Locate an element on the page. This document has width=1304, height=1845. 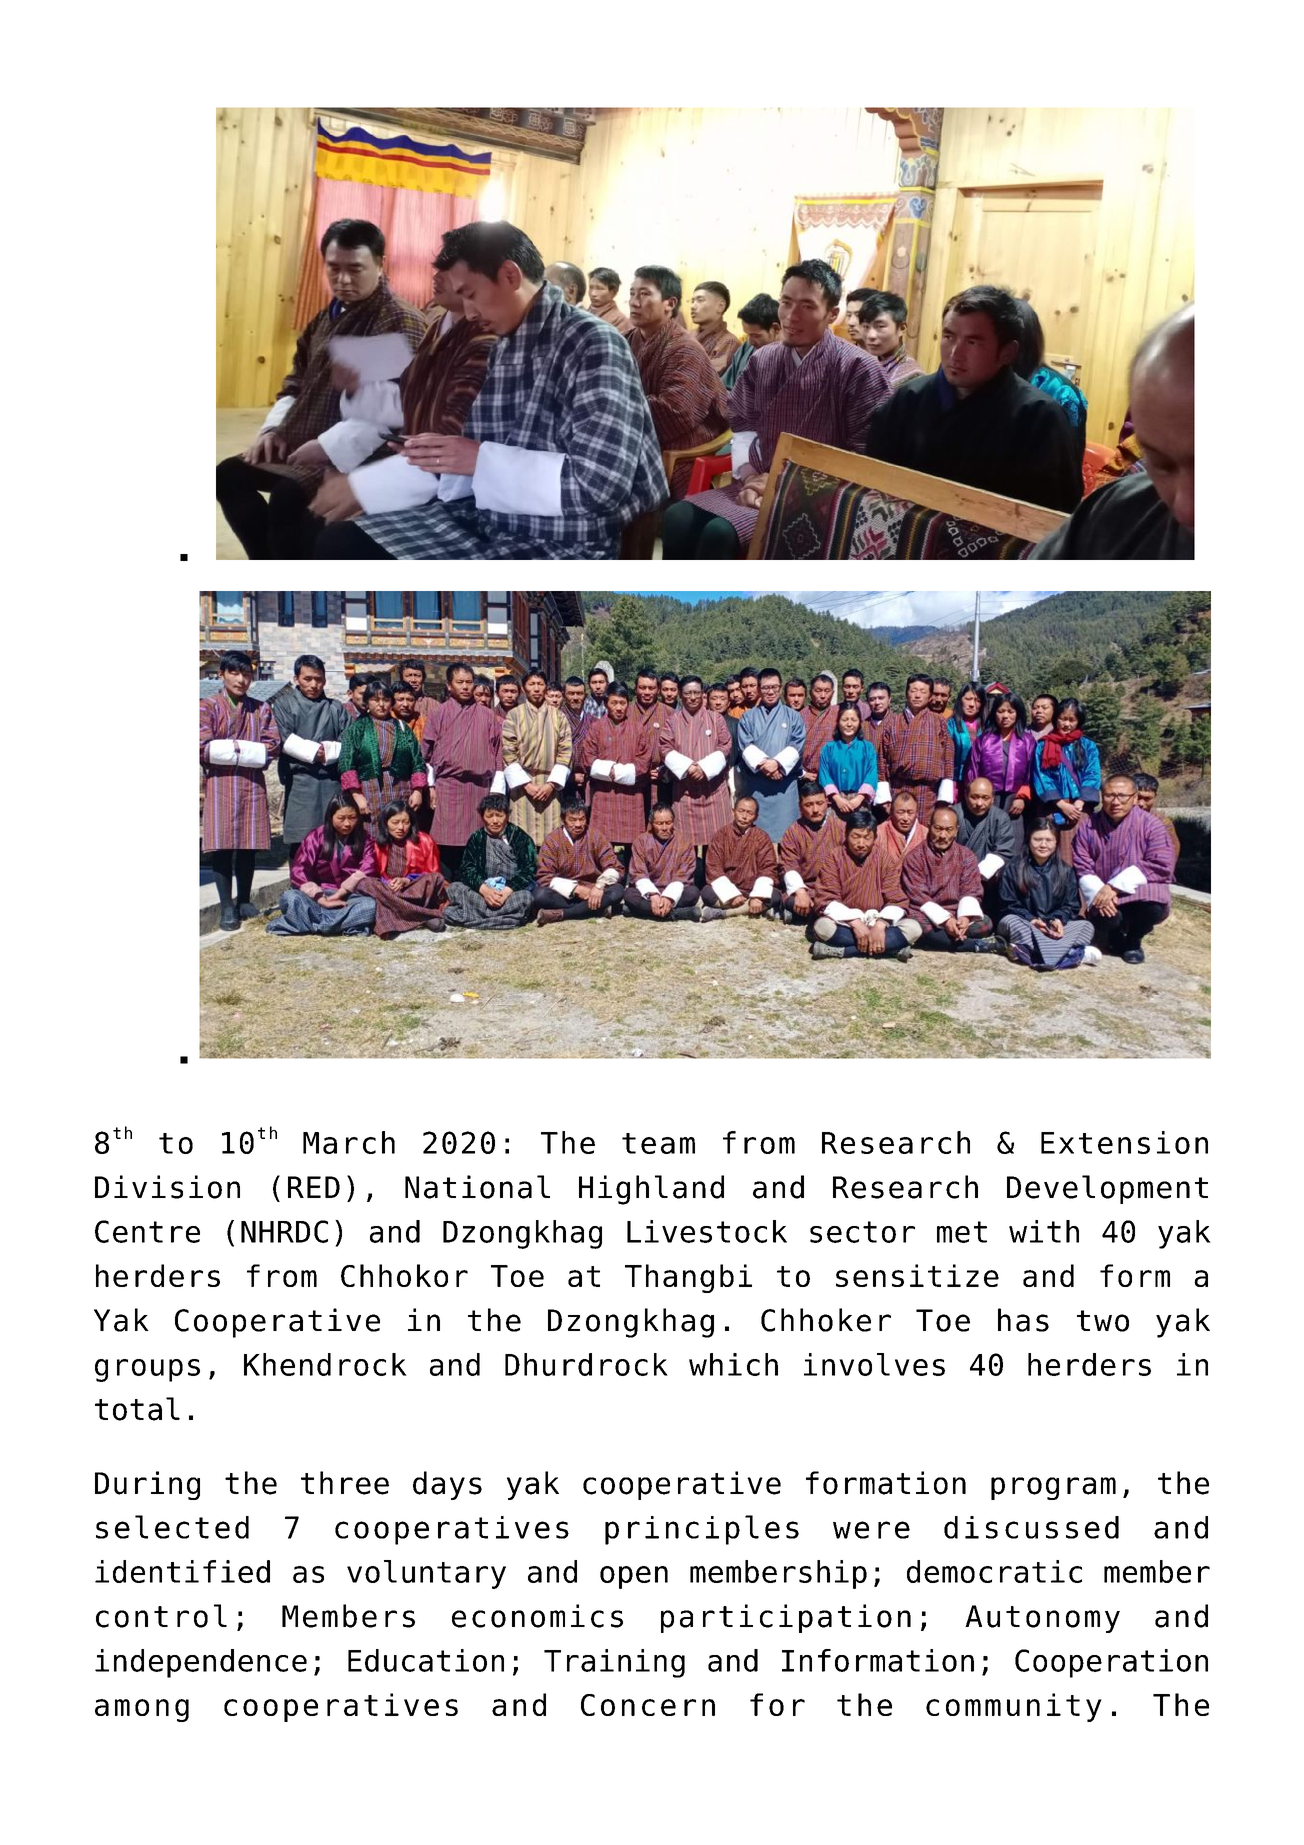
program is located at coordinates (1053, 1488).
